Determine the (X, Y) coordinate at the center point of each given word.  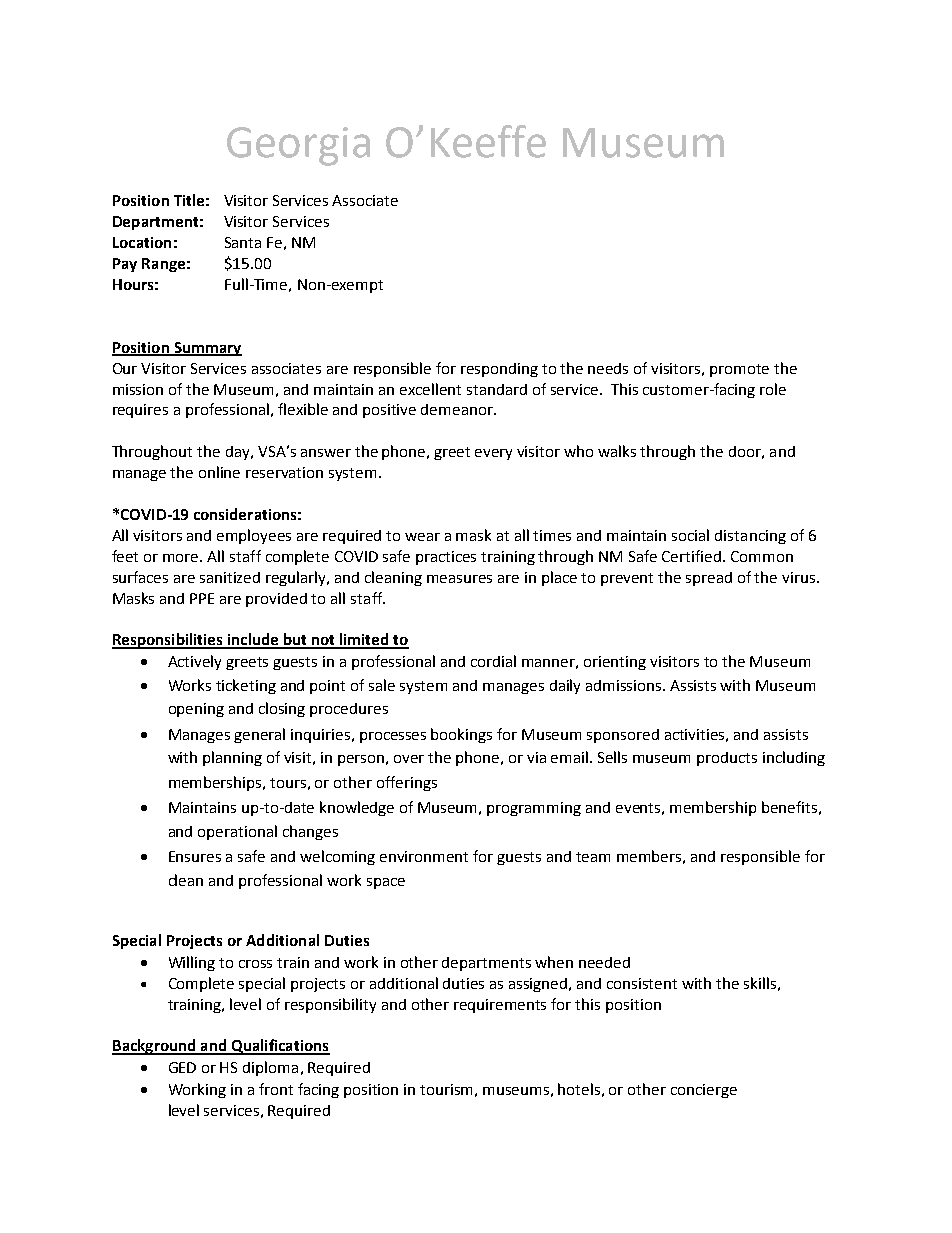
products (727, 759)
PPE (202, 598)
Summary (207, 349)
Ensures (195, 856)
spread (709, 579)
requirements (500, 1006)
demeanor (458, 409)
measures (459, 579)
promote (739, 370)
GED (182, 1067)
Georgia (298, 146)
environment (424, 856)
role (773, 389)
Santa (243, 242)
